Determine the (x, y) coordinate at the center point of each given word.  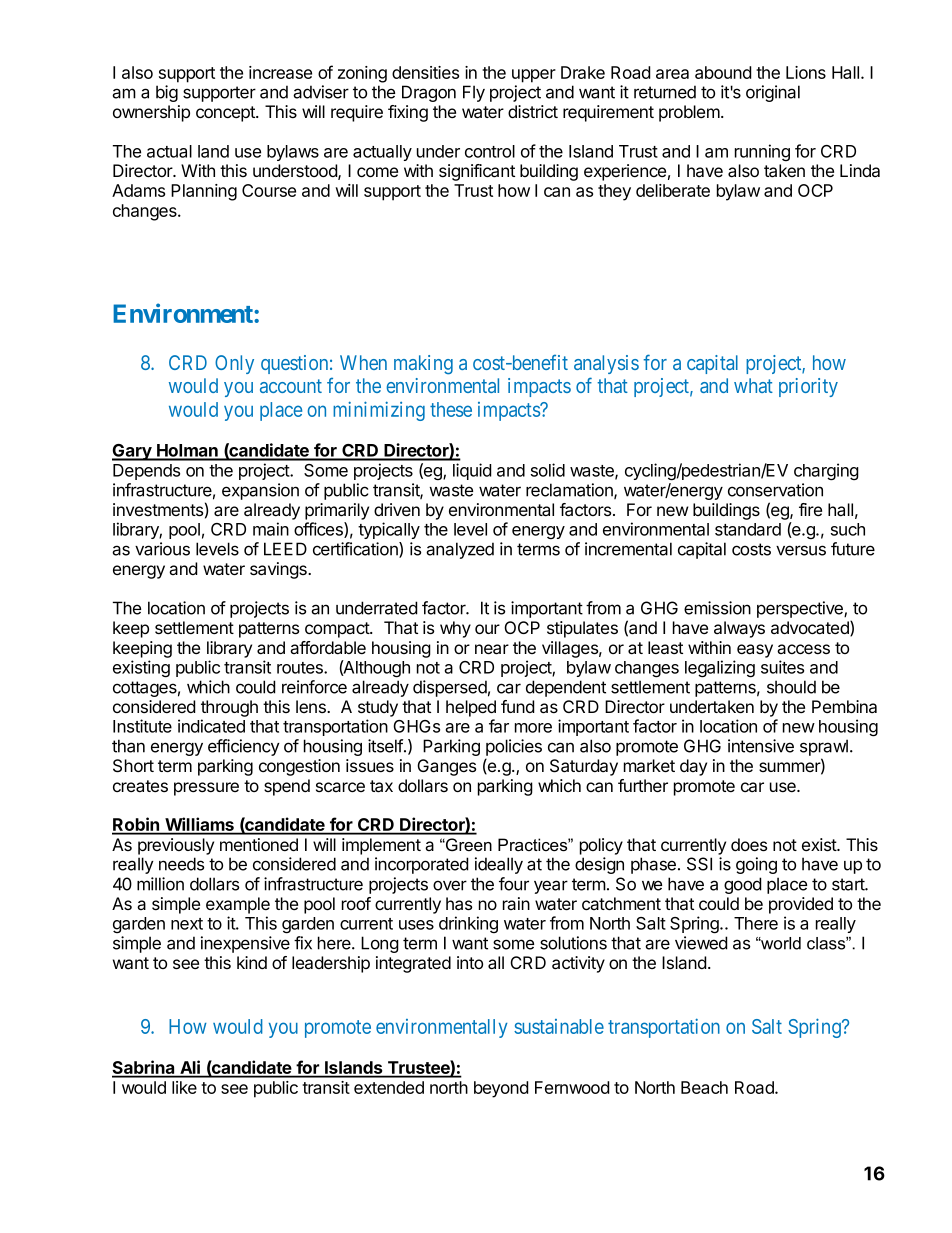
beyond (501, 1089)
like (184, 1087)
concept (226, 114)
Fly (474, 93)
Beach (704, 1087)
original (773, 93)
